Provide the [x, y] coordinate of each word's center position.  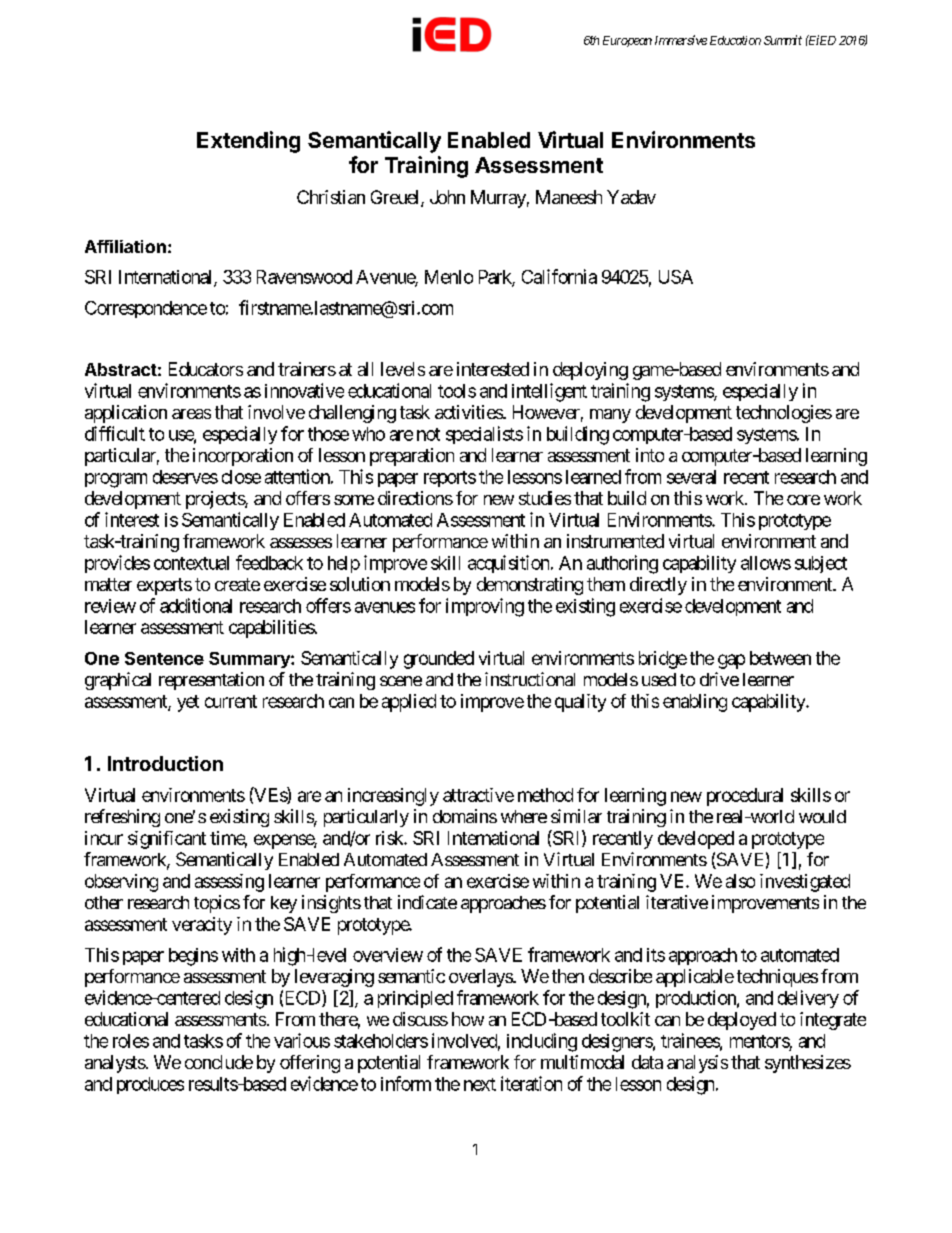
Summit [783, 40]
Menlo [449, 277]
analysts [115, 1064]
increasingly [393, 797]
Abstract [121, 369]
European [627, 41]
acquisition [508, 564]
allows [766, 563]
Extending [248, 142]
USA [676, 277]
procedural [745, 797]
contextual [191, 563]
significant [167, 840]
